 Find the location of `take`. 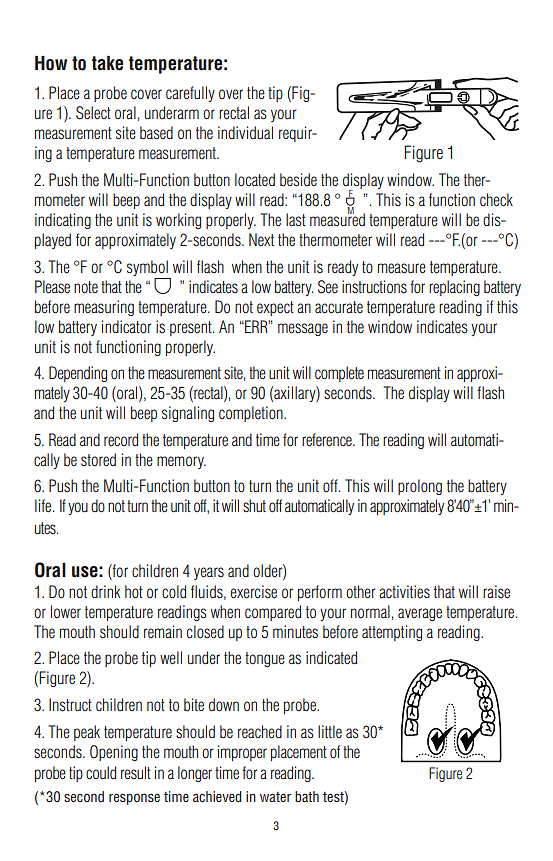

take is located at coordinates (107, 63).
